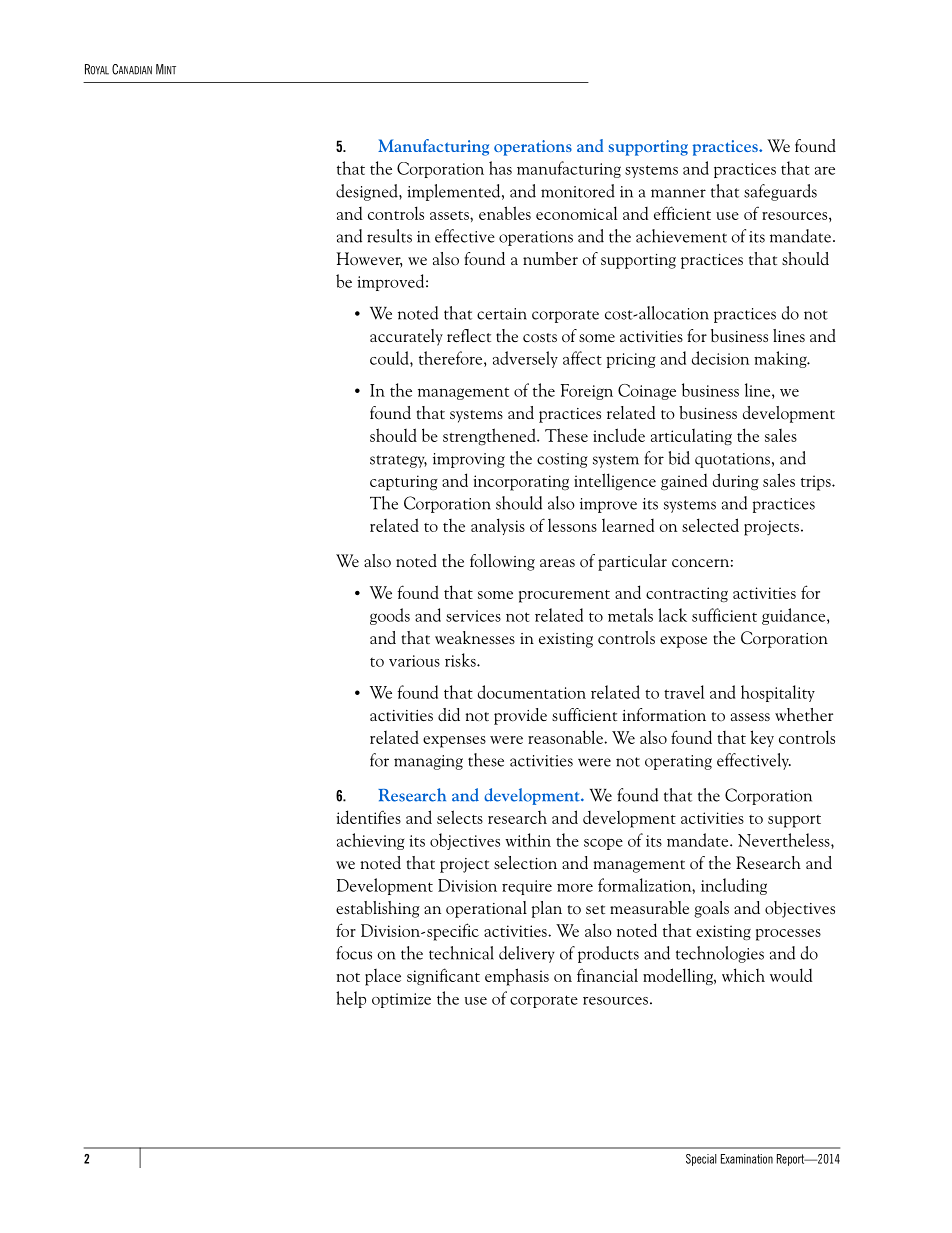 This screenshot has height=1233, width=952. Describe the element at coordinates (389, 236) in the screenshot. I see `results` at that location.
